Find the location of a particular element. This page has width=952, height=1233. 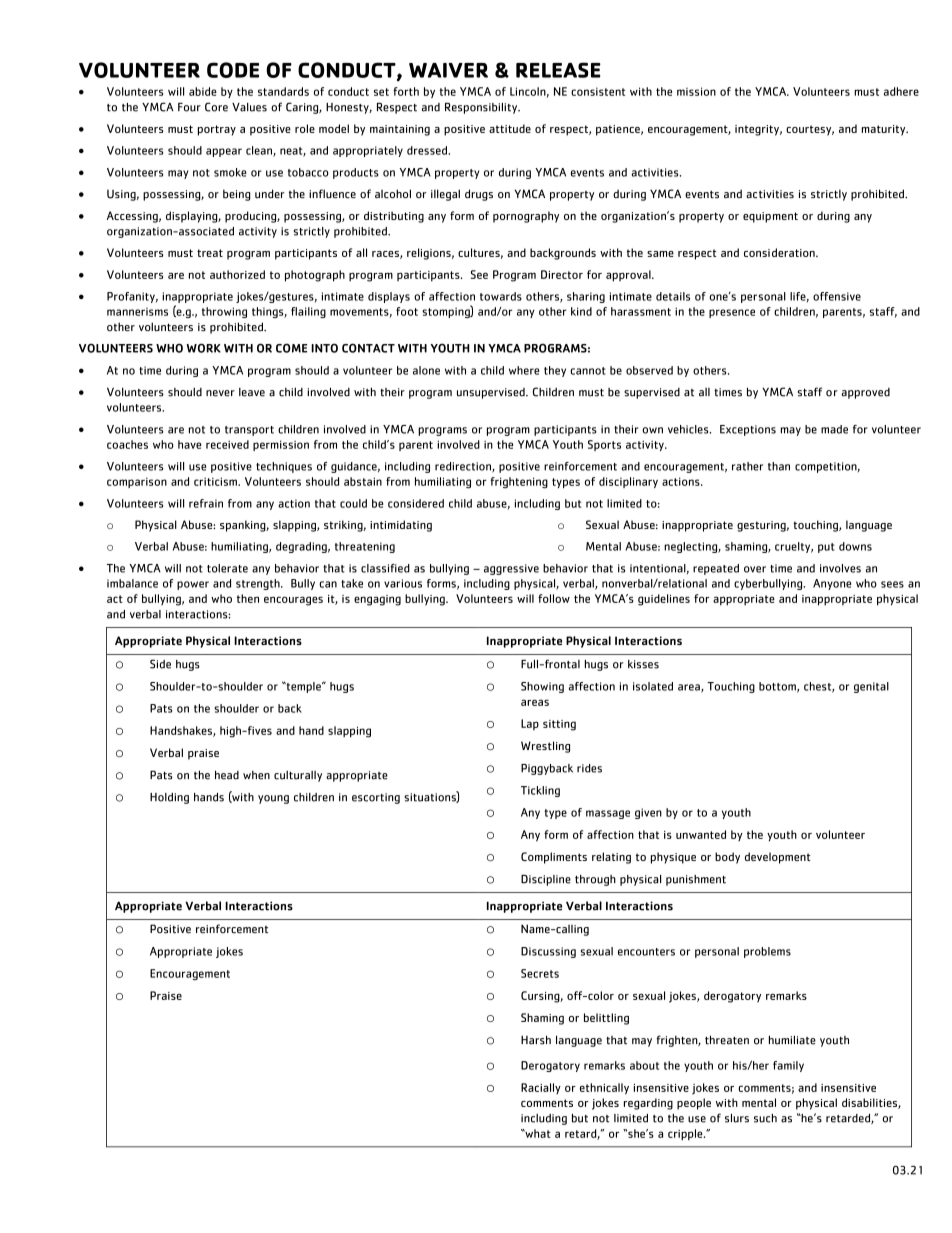

then is located at coordinates (248, 598).
